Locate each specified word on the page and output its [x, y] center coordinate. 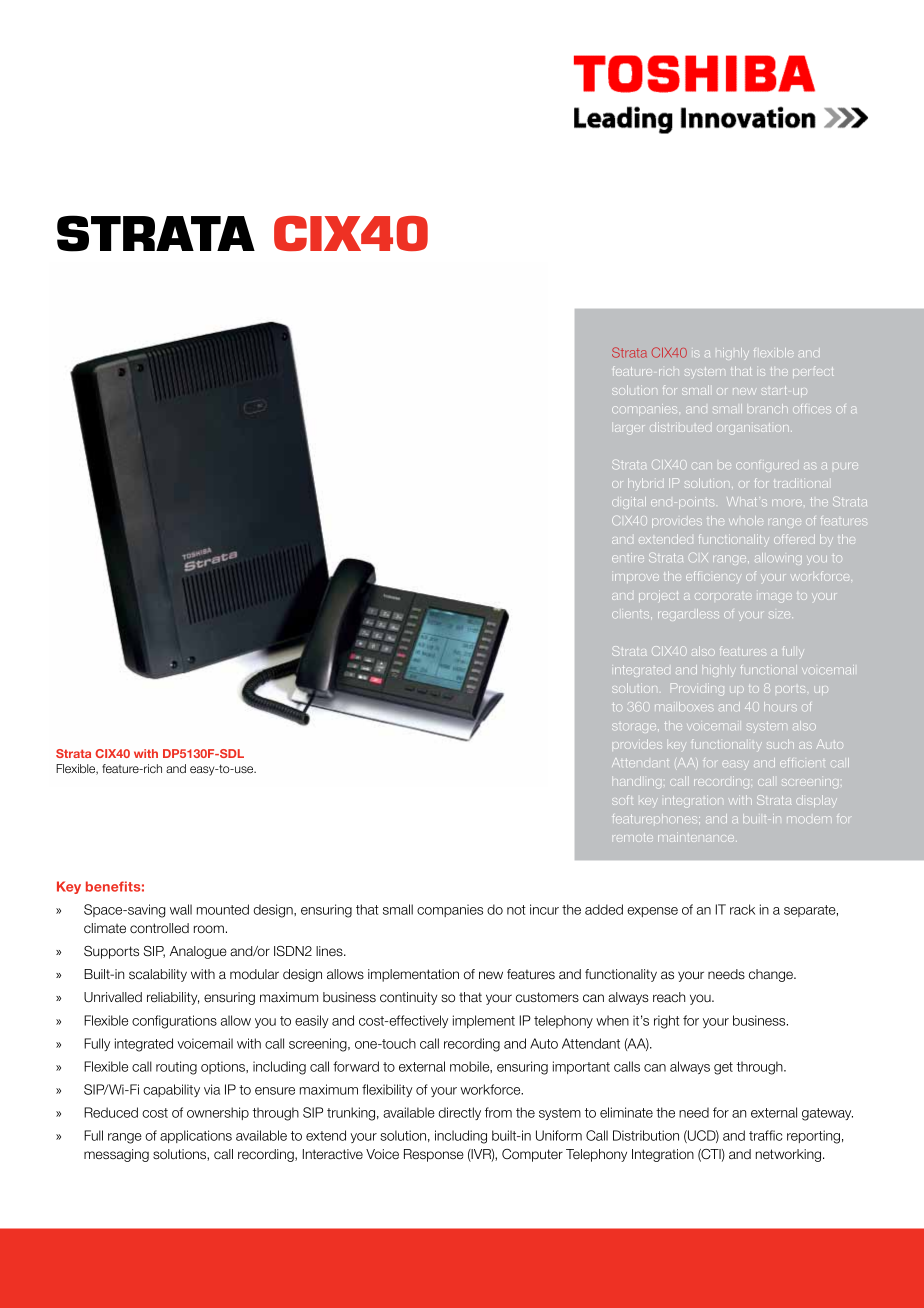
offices [812, 409]
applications [196, 1136]
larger [629, 429]
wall [181, 909]
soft [622, 800]
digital [629, 503]
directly [460, 1113]
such [780, 744]
